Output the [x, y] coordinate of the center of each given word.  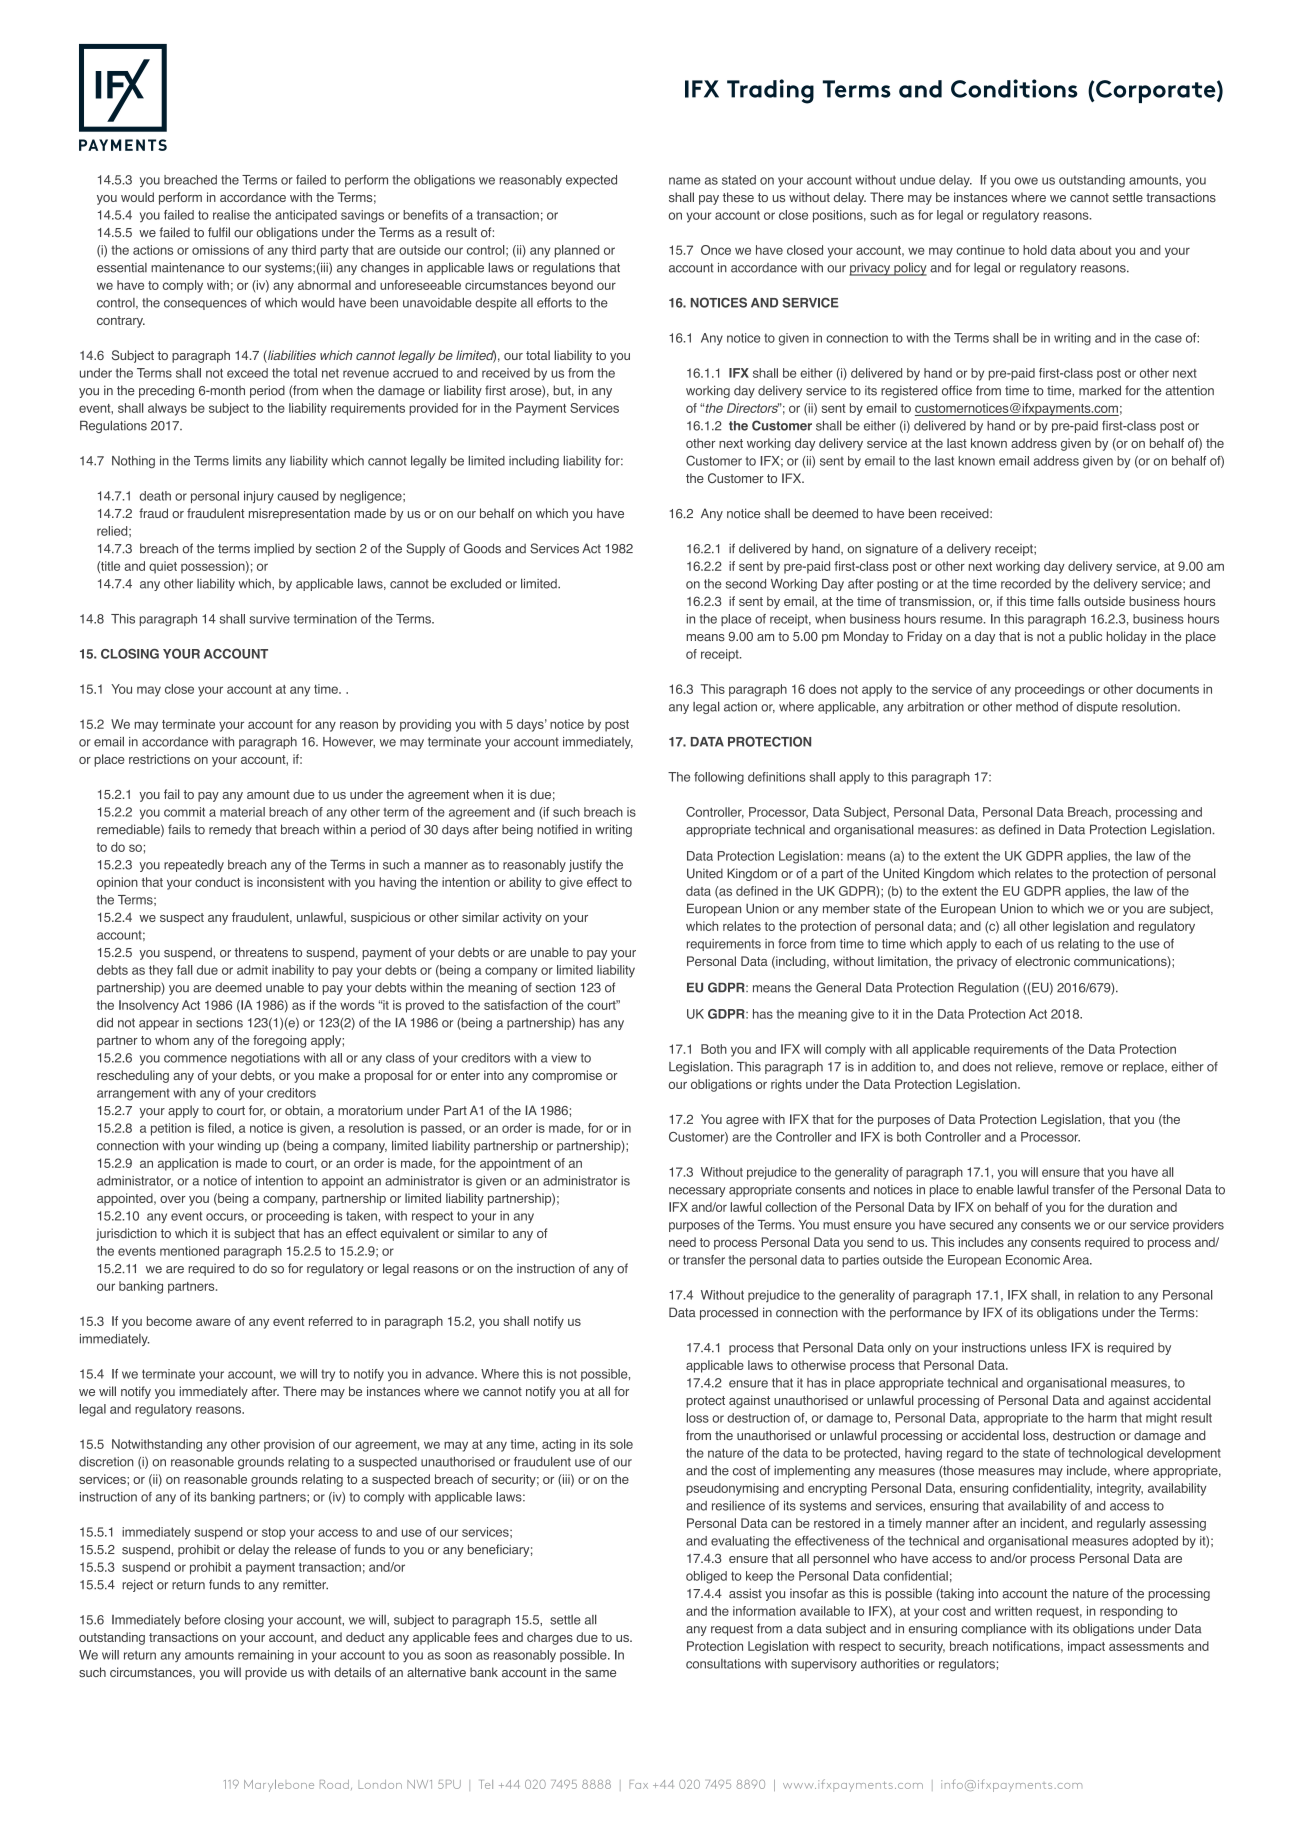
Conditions [1014, 88]
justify [585, 865]
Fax [638, 1784]
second [746, 584]
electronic [1042, 961]
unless [1048, 1348]
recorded [1026, 584]
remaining [266, 1656]
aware [213, 1322]
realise [231, 215]
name [685, 181]
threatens [261, 952]
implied [274, 549]
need [682, 1242]
